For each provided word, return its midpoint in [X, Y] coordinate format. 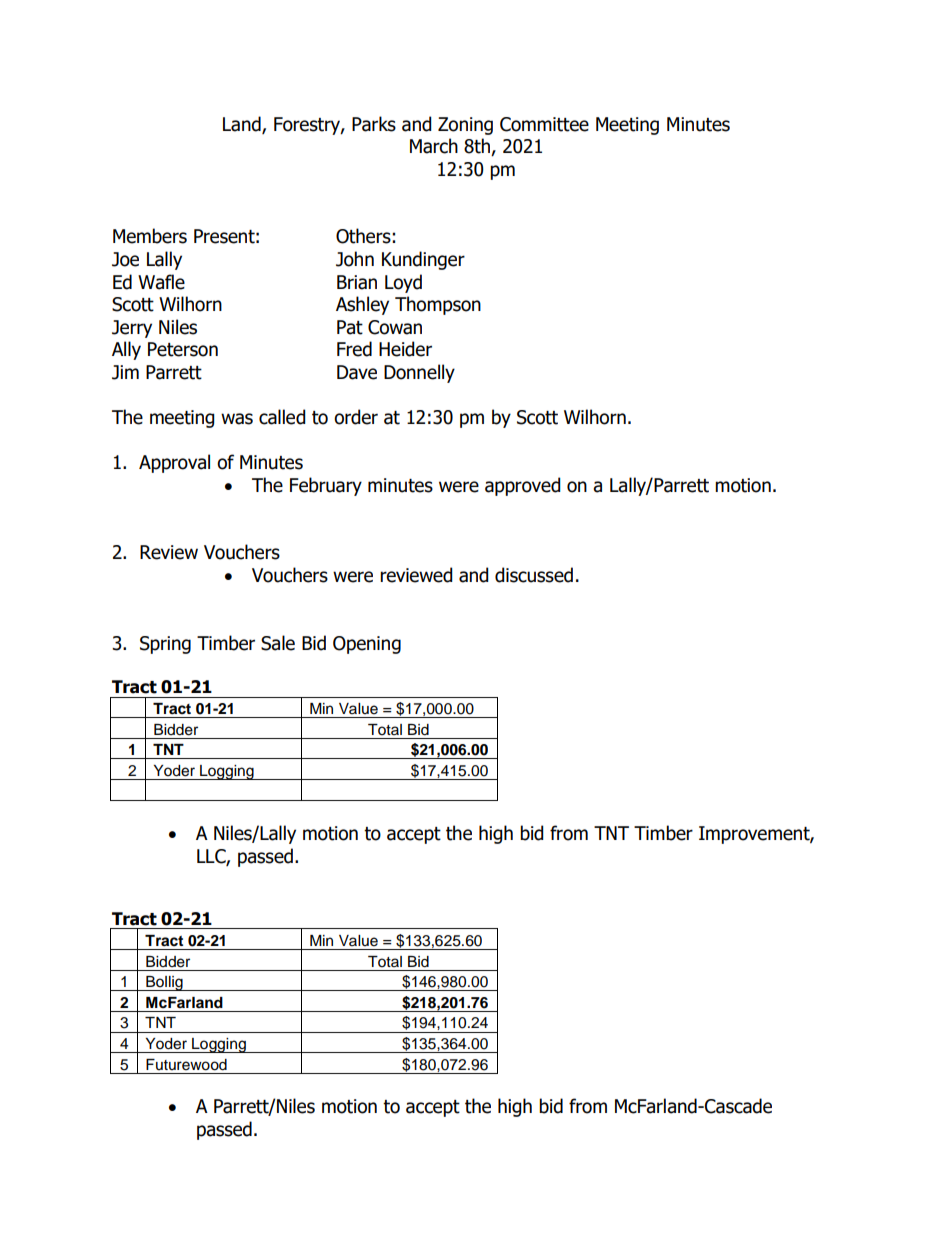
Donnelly [419, 373]
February [326, 486]
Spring [165, 645]
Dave [357, 372]
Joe [125, 259]
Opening [367, 645]
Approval [174, 463]
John [355, 259]
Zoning [465, 126]
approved [523, 486]
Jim [125, 372]
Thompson [438, 305]
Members [150, 236]
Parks [374, 124]
